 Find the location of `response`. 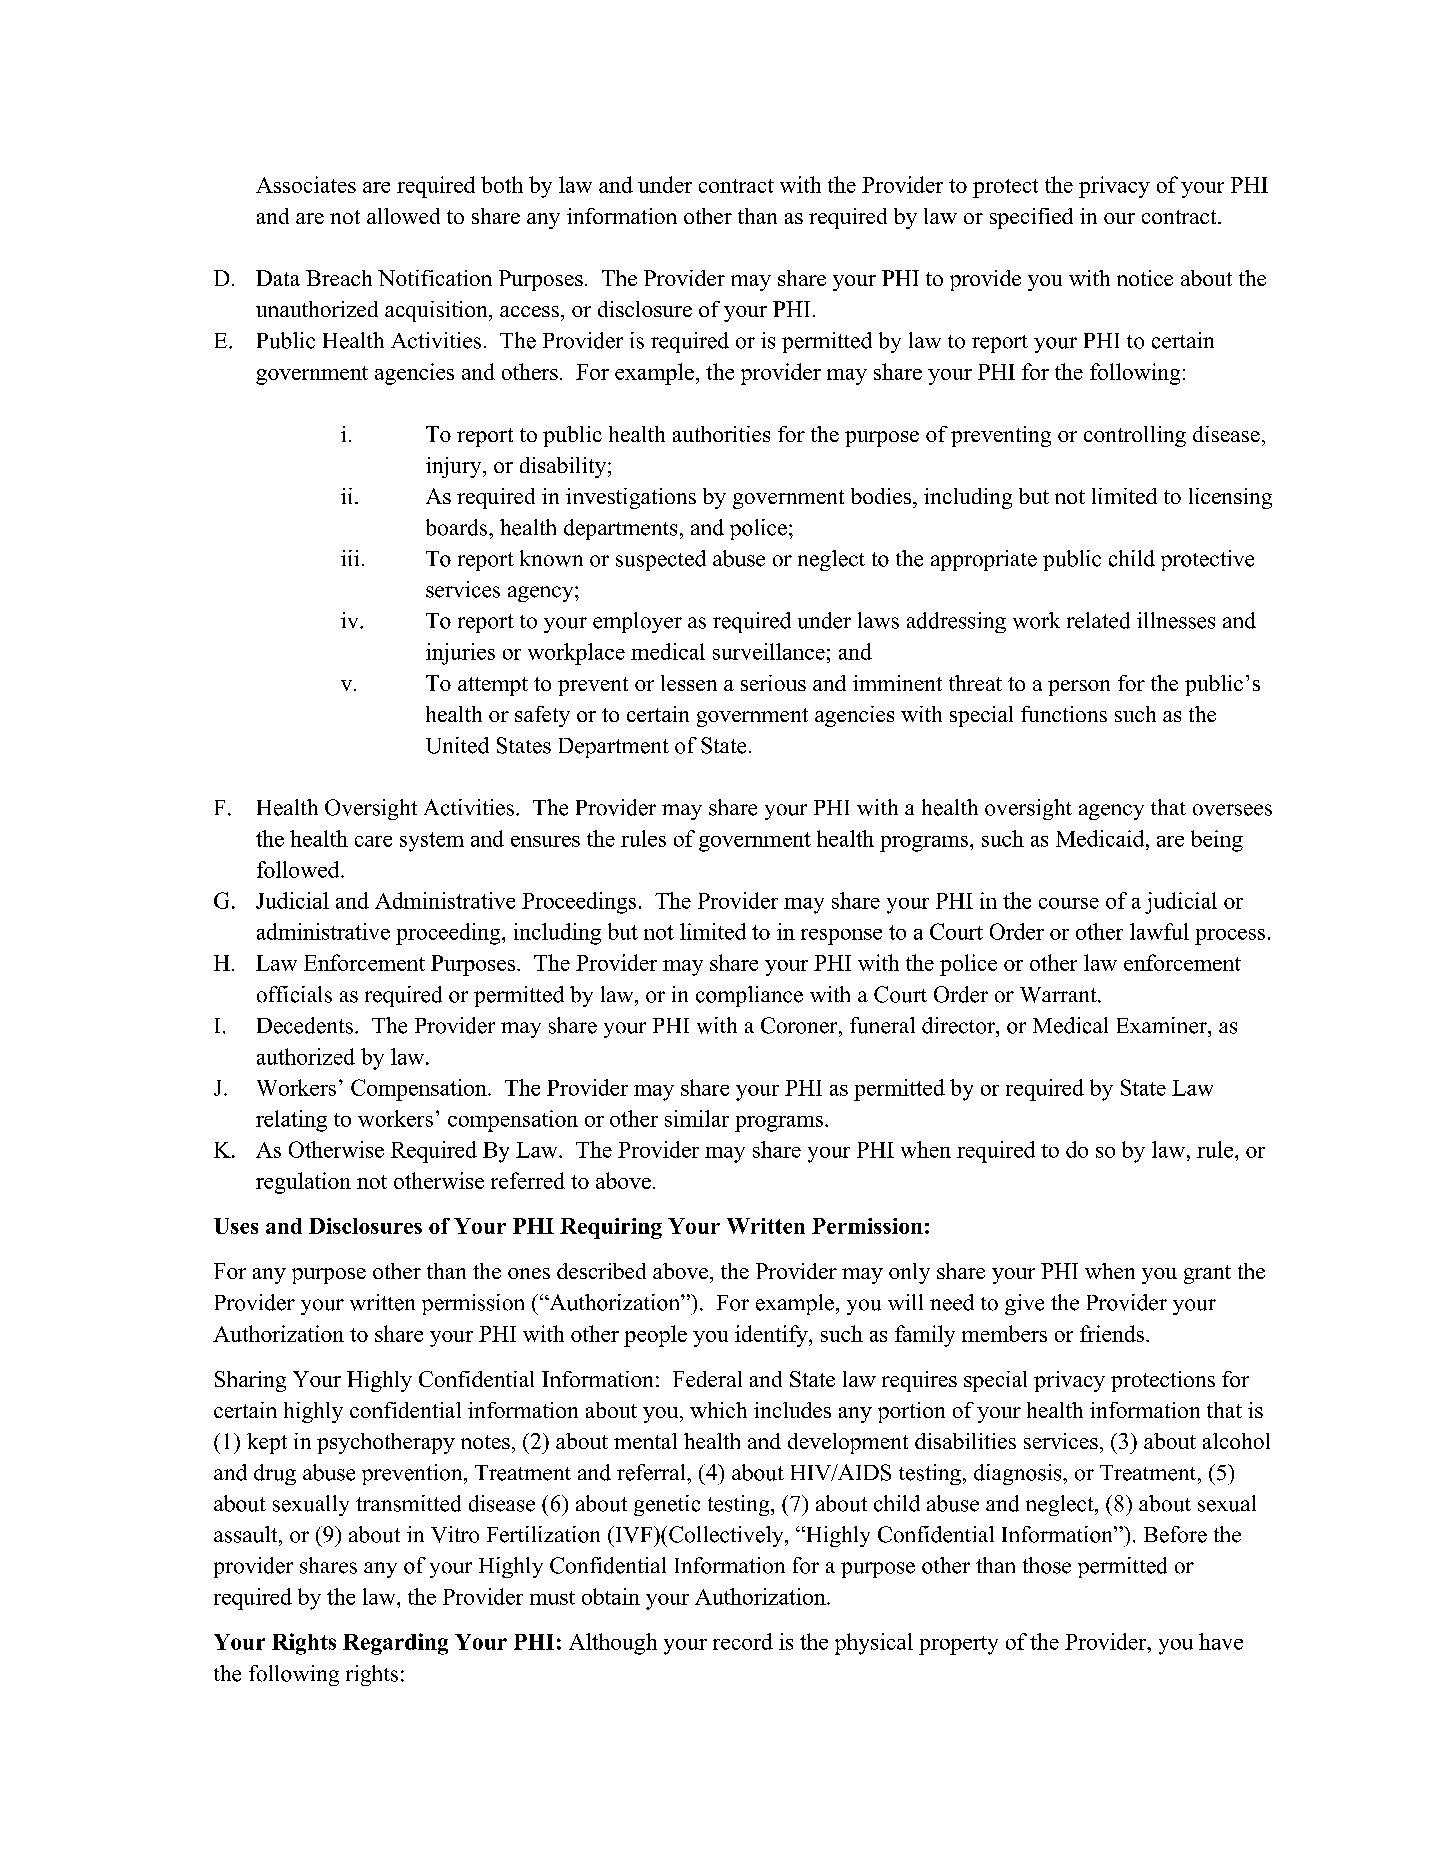

response is located at coordinates (841, 937).
